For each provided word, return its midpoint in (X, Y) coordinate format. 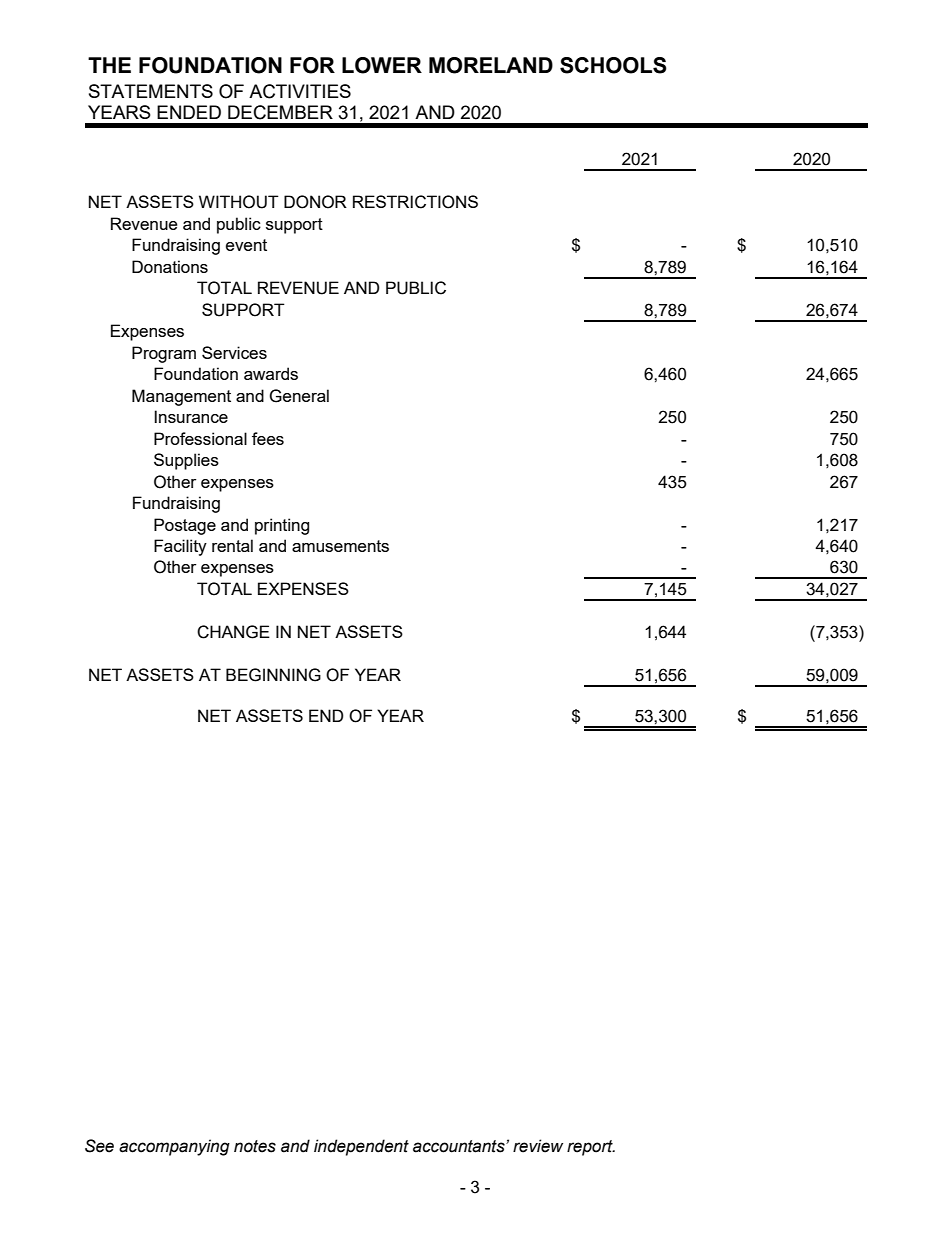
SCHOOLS (613, 65)
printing (282, 526)
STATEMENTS (151, 91)
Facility (180, 547)
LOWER (382, 65)
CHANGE (233, 632)
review (538, 1146)
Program (164, 354)
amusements (340, 546)
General (299, 396)
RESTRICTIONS (415, 202)
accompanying (174, 1147)
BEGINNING (273, 675)
